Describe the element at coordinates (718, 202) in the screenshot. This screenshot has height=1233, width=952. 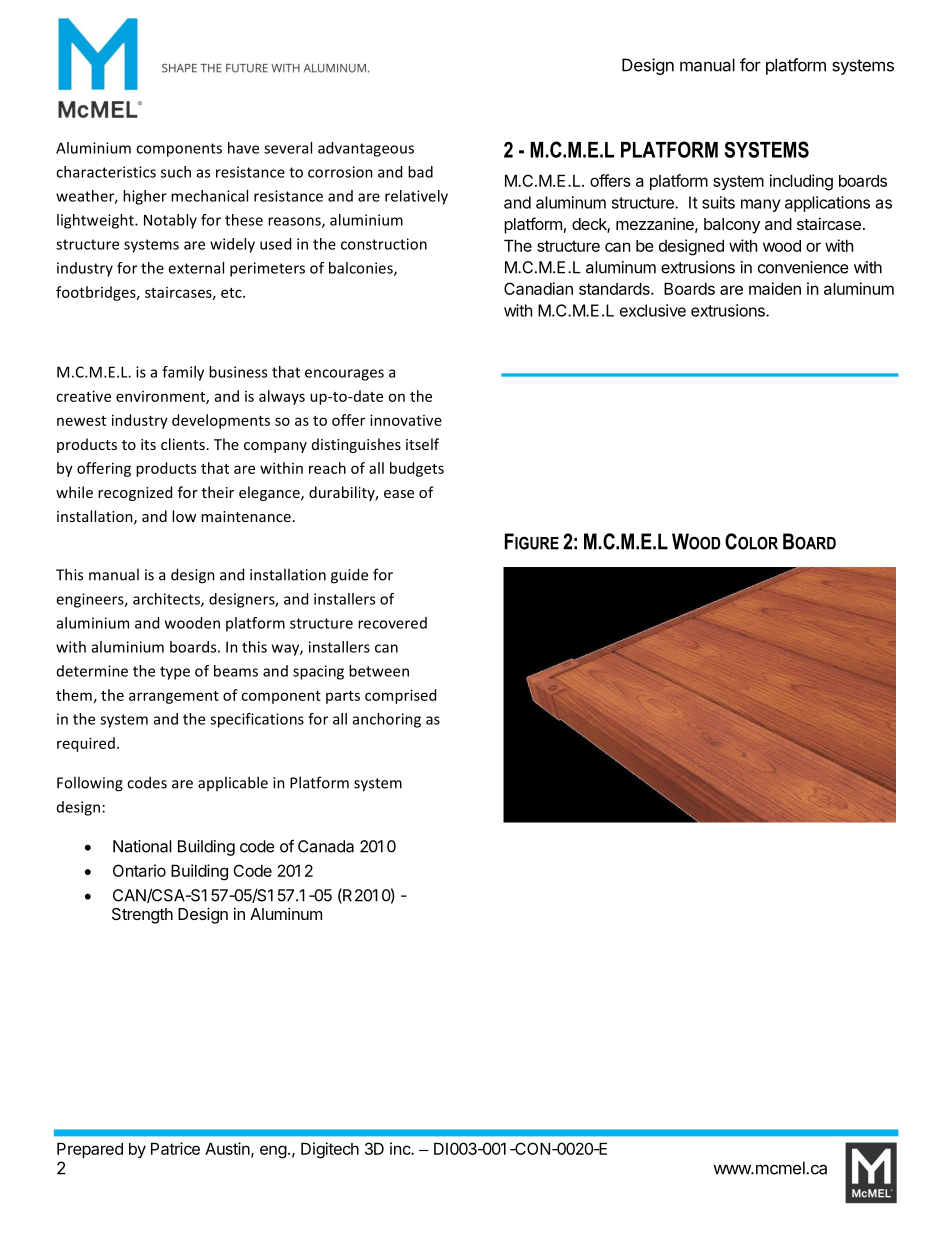
I see `suits` at that location.
